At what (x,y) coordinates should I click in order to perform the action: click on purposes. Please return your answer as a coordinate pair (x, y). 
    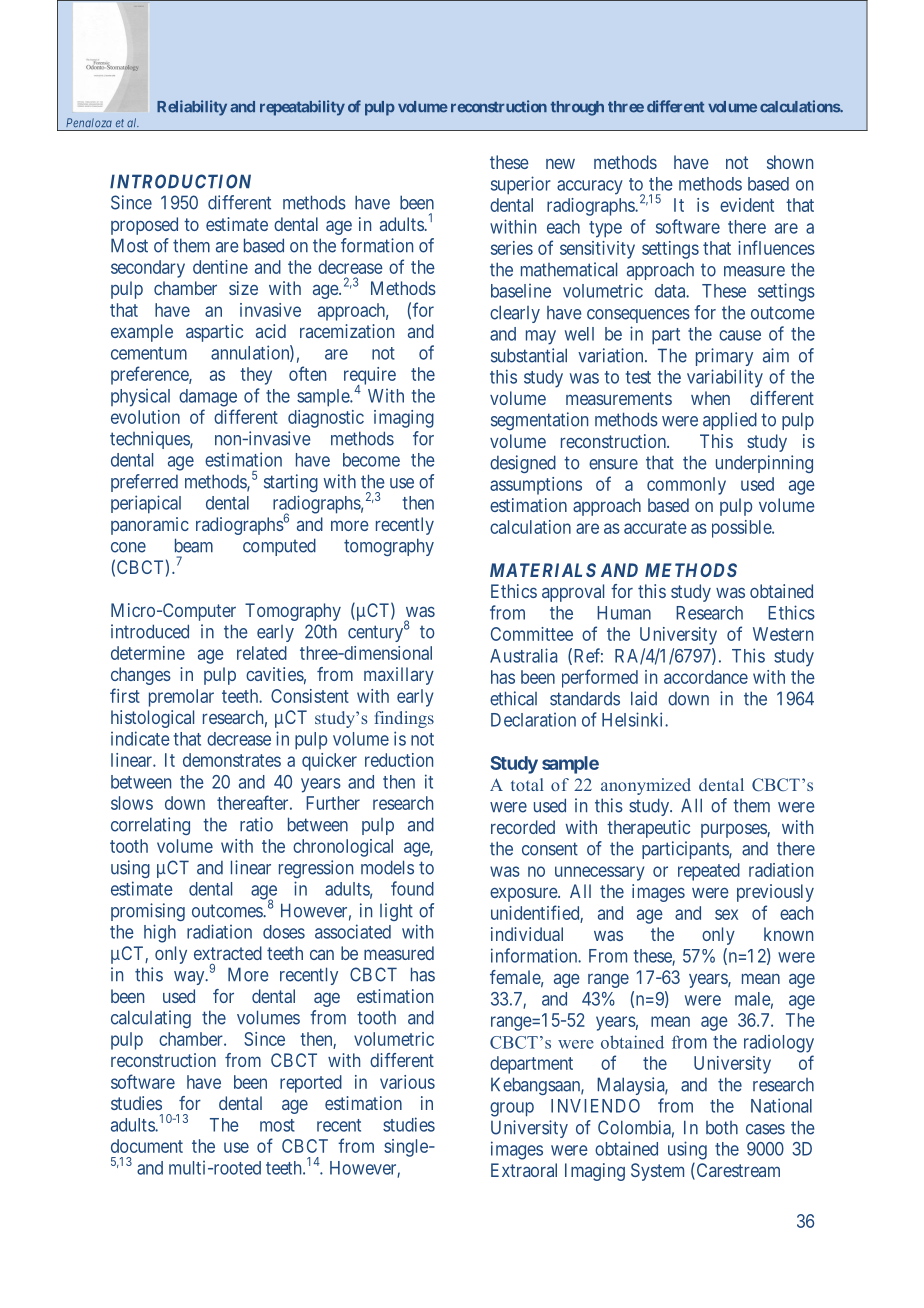
    Looking at the image, I should click on (734, 831).
